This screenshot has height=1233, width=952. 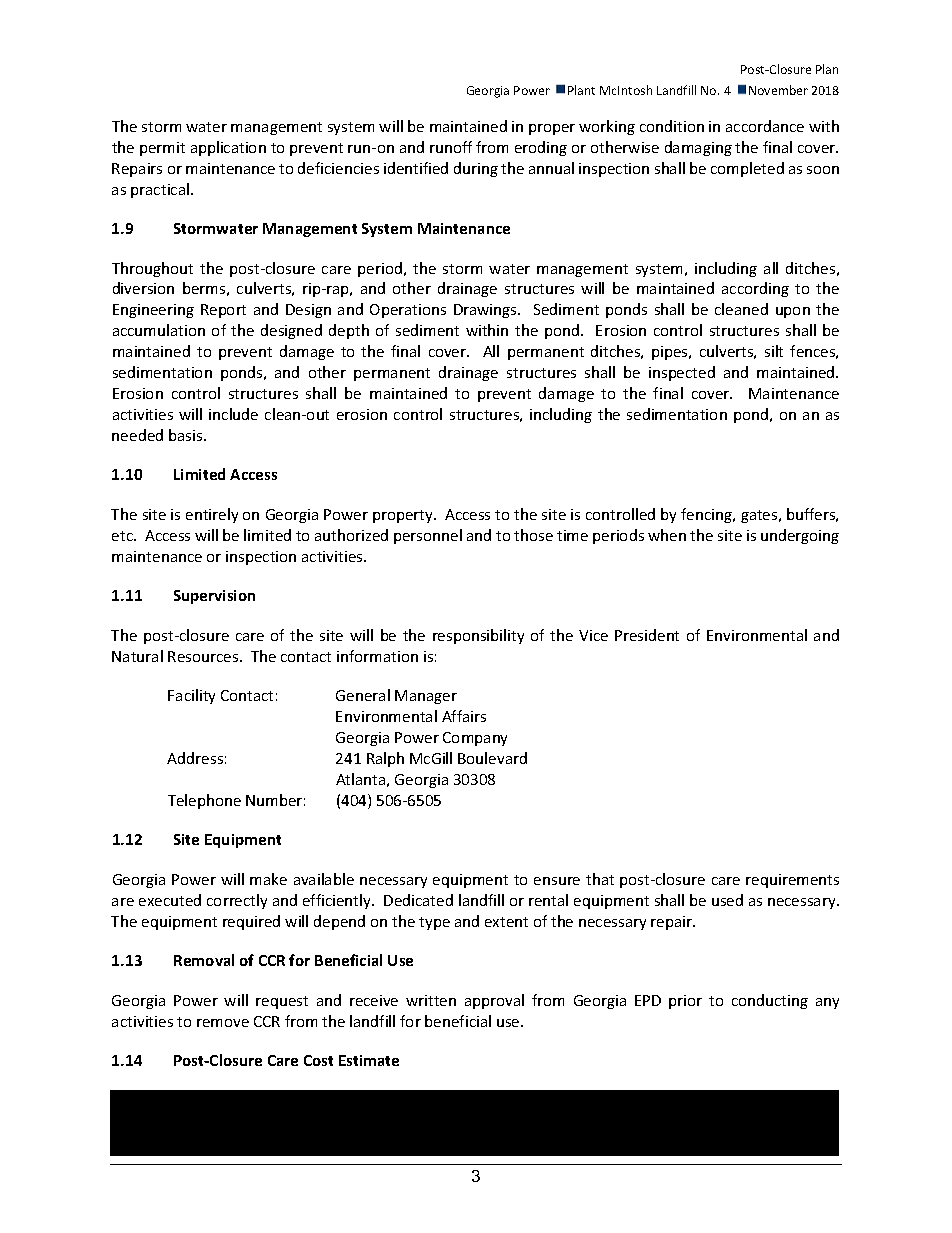 What do you see at coordinates (478, 636) in the screenshot?
I see `responsibility` at bounding box center [478, 636].
